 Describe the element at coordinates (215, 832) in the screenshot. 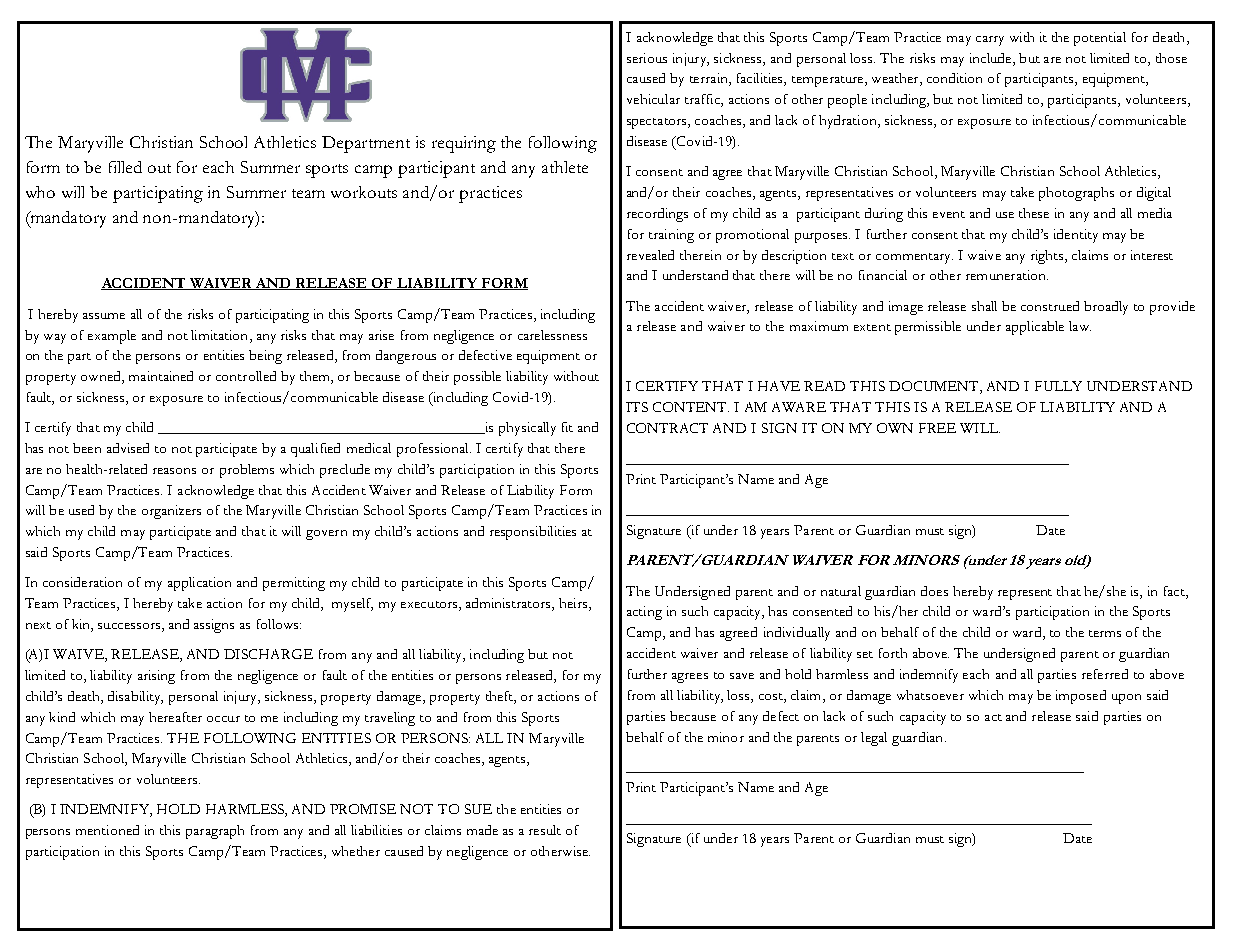

I see `paragraph` at that location.
